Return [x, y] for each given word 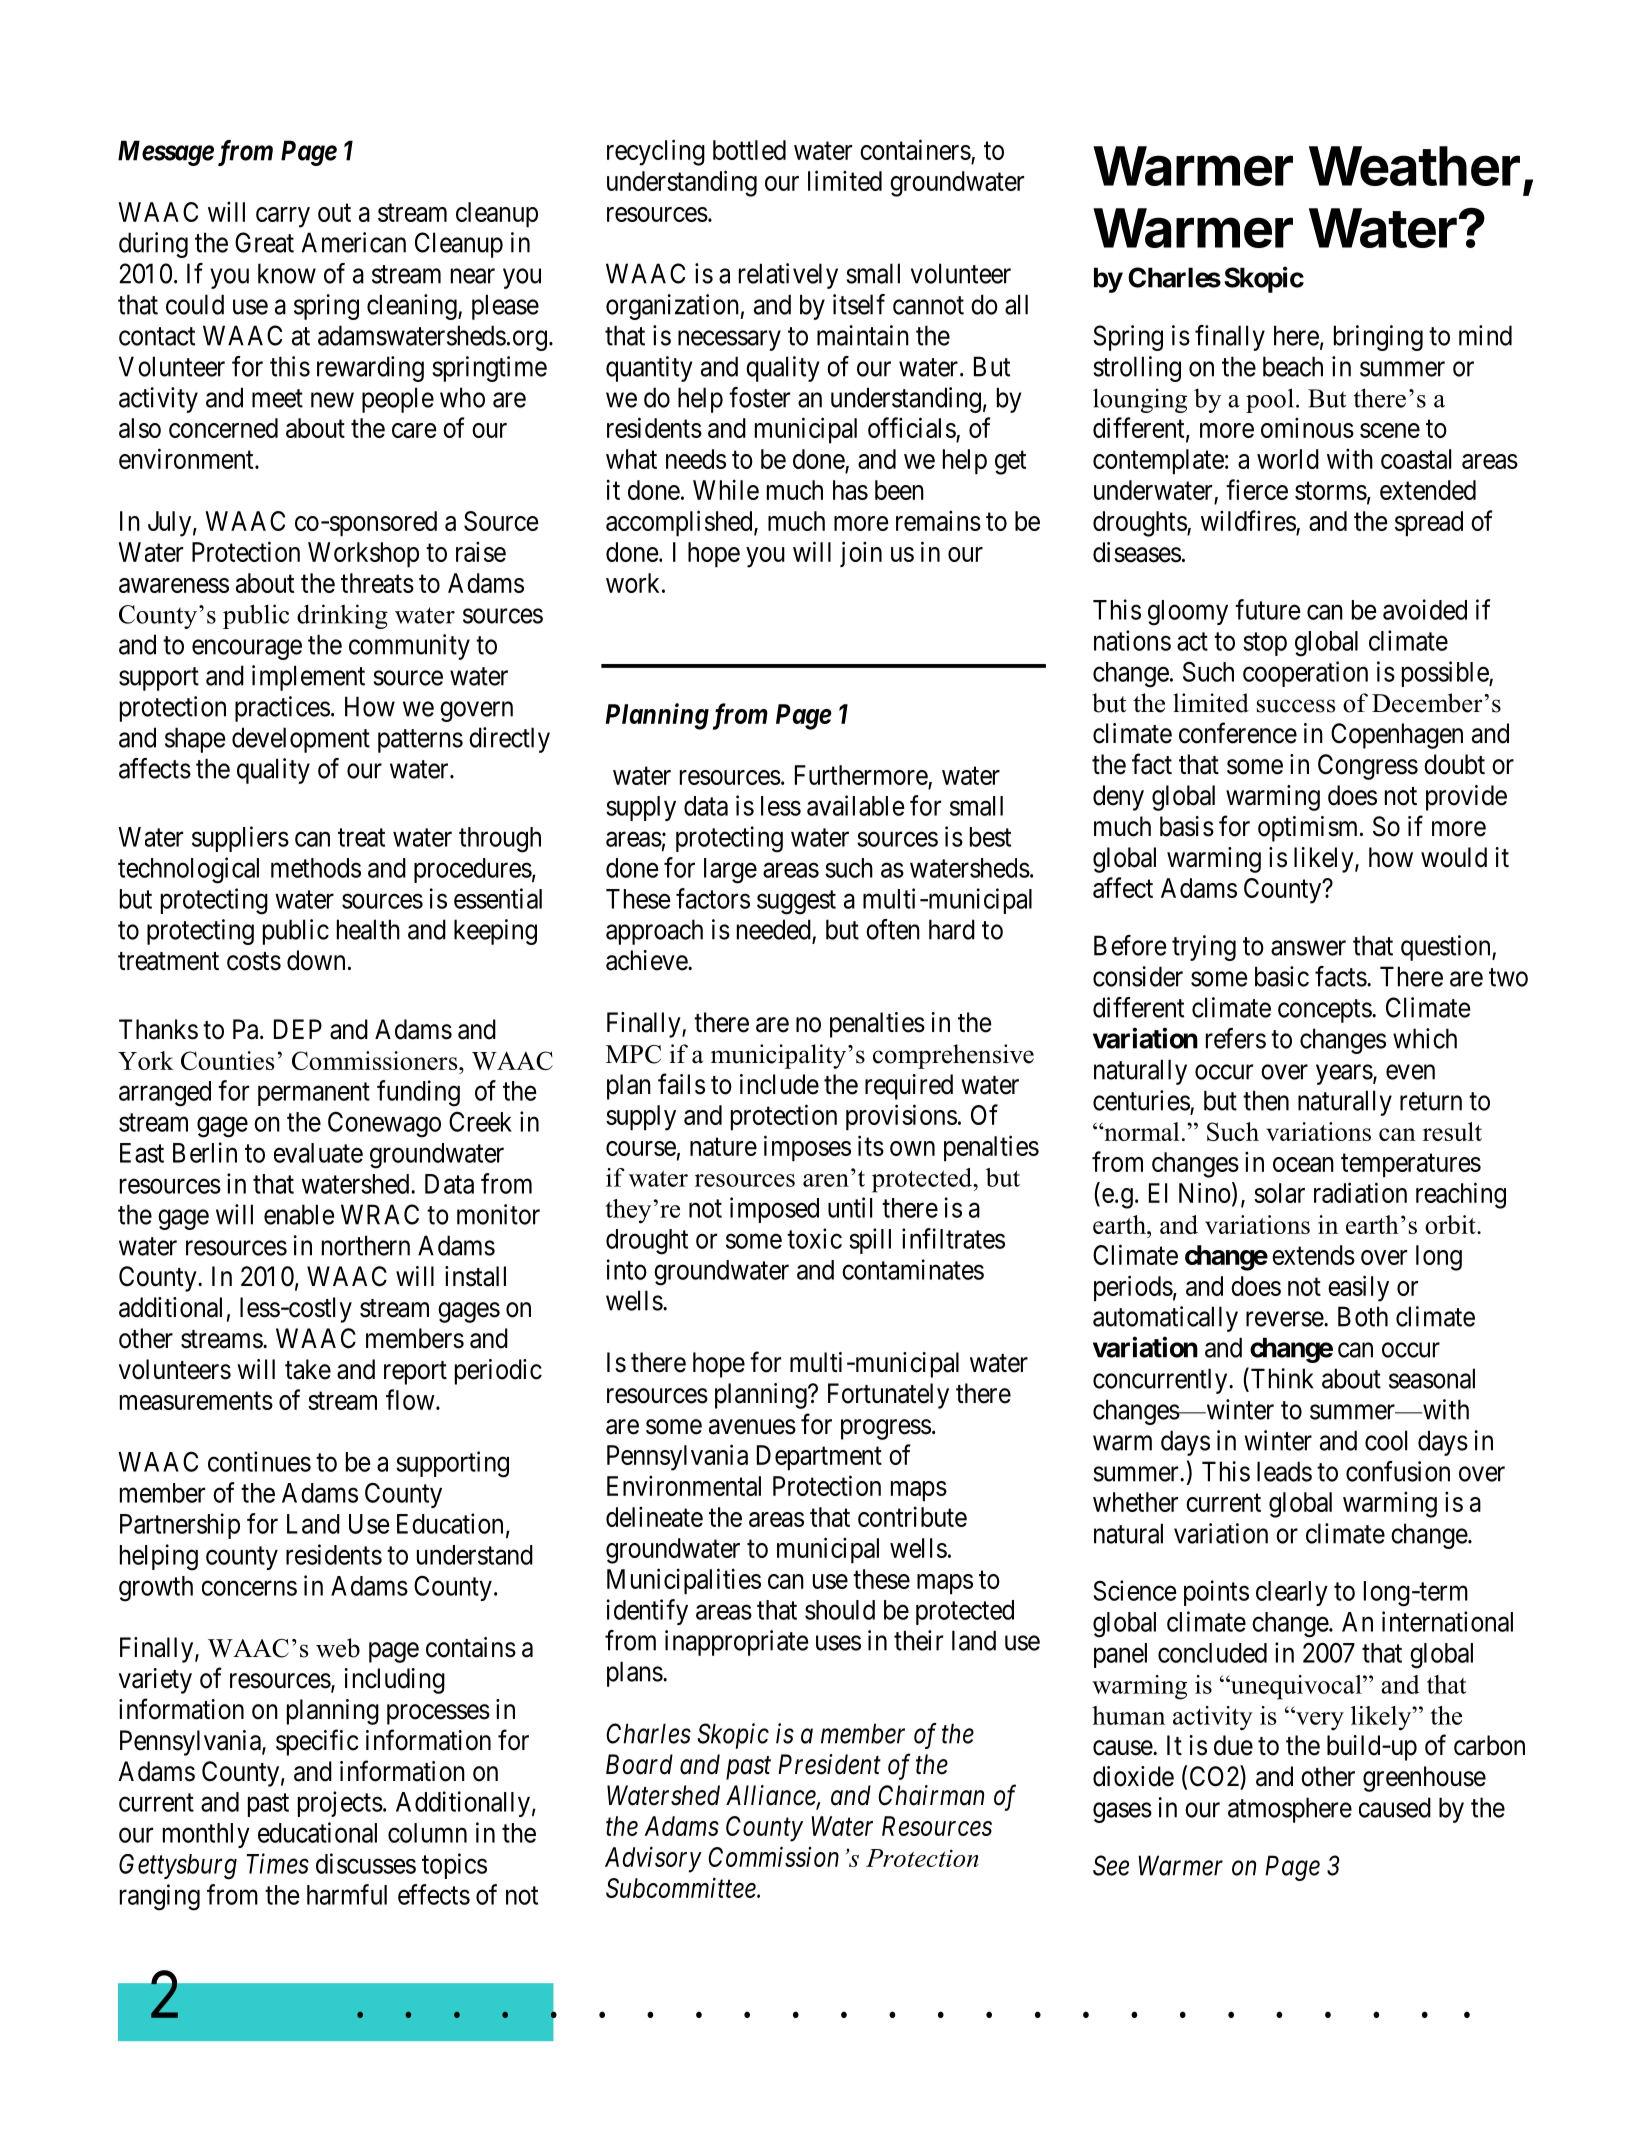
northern [366, 1245]
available [856, 805]
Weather [1414, 166]
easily [1358, 1288]
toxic [814, 1238]
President [829, 1764]
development [301, 740]
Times [277, 1864]
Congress [1368, 767]
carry [283, 217]
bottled [749, 150]
